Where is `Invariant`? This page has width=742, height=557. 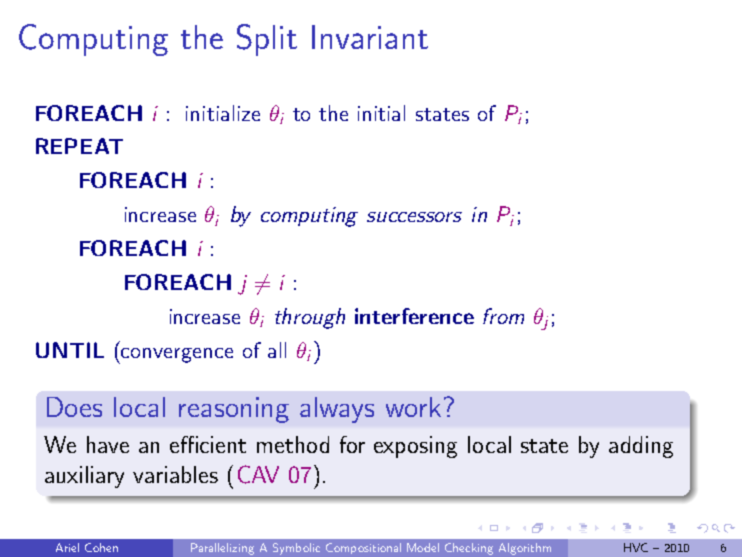
Invariant is located at coordinates (370, 37).
